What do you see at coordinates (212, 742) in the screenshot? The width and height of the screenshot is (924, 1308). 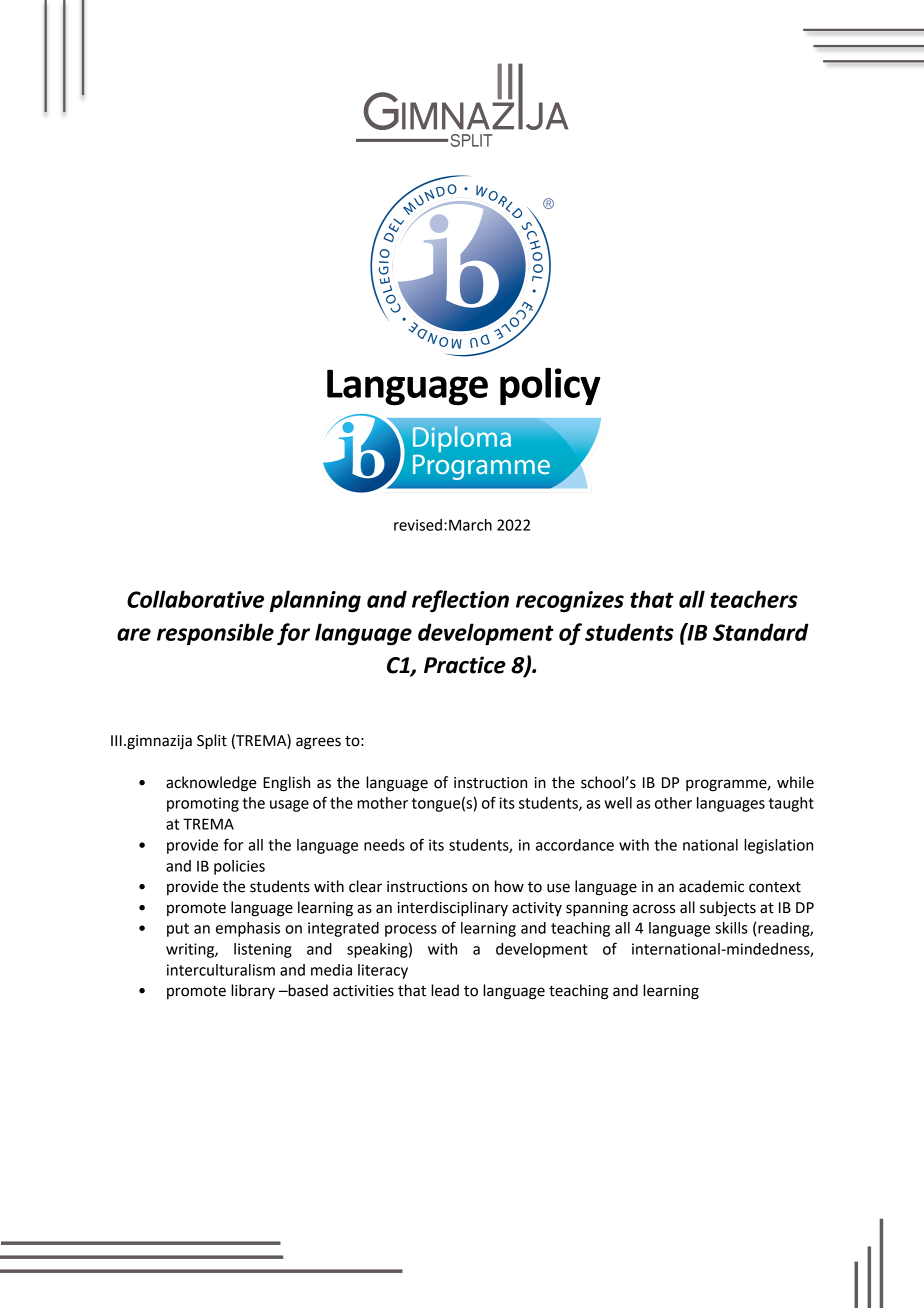 I see `Split` at bounding box center [212, 742].
